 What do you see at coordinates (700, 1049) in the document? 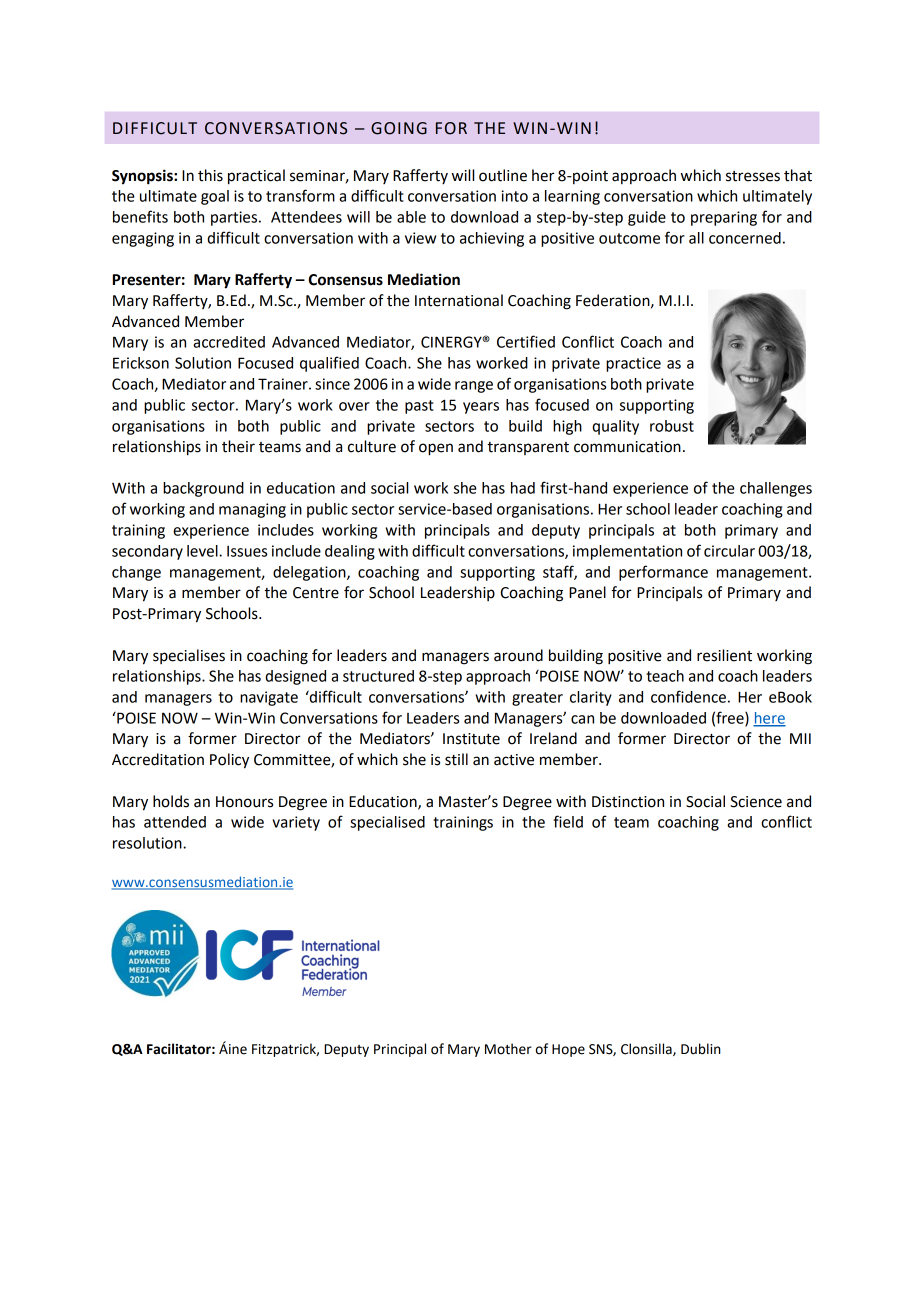
I see `Dublin` at bounding box center [700, 1049].
